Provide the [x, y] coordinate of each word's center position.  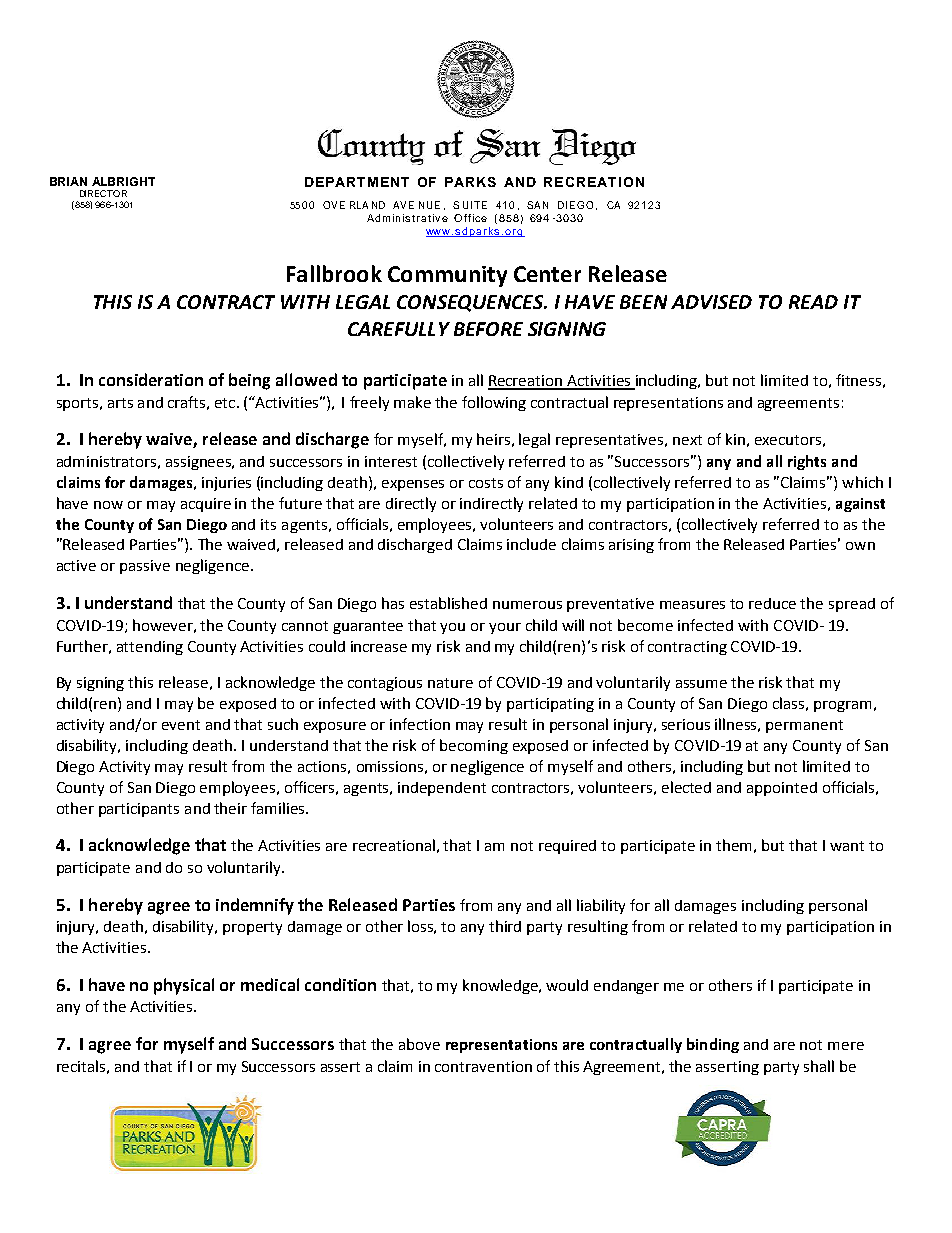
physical [184, 986]
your [505, 628]
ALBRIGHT [123, 181]
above [419, 1044]
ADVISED [711, 302]
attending [150, 648]
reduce [772, 603]
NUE [429, 205]
